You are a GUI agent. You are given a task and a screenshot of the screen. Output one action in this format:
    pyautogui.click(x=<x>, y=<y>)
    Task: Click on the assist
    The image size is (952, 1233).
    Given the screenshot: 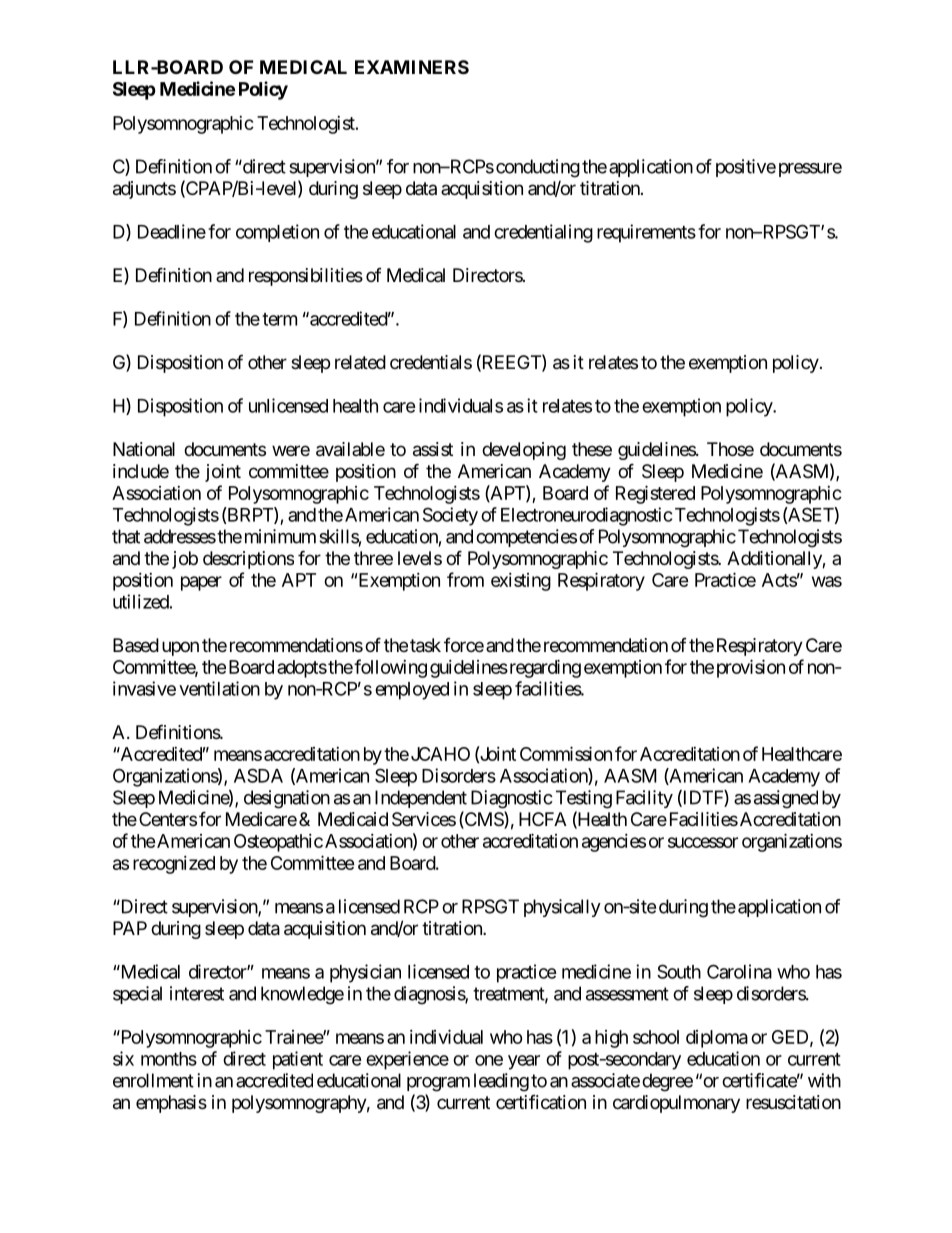 What is the action you would take?
    pyautogui.click(x=433, y=449)
